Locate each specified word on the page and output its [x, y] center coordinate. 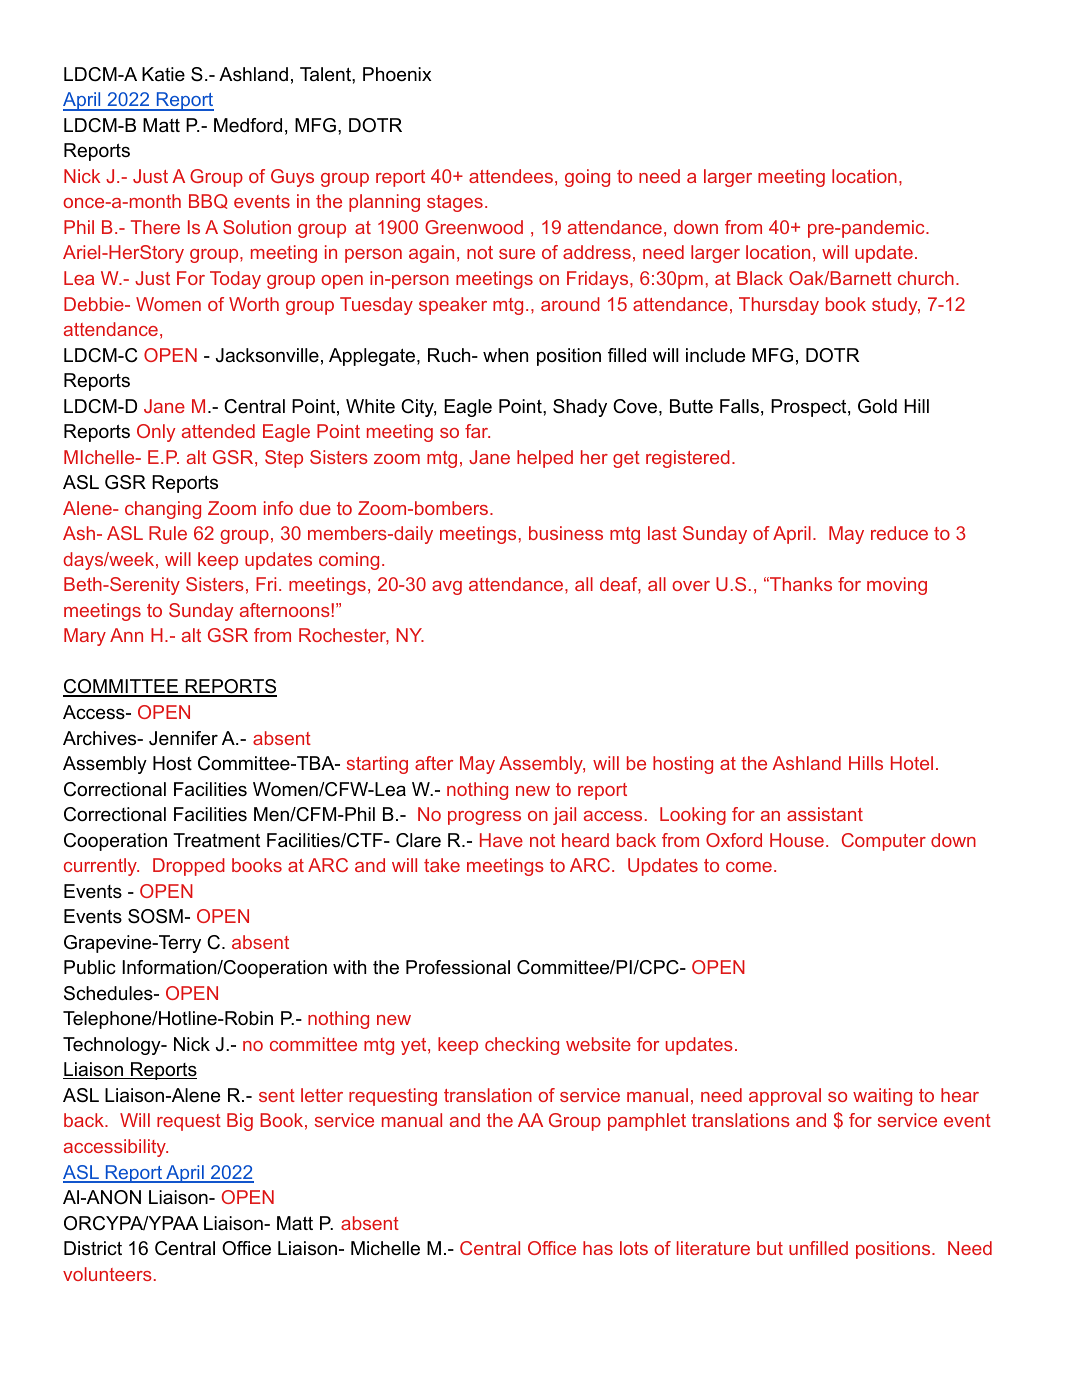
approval [785, 1097]
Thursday [779, 306]
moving [897, 586]
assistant [825, 814]
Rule [168, 533]
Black [760, 278]
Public [90, 967]
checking [522, 1046]
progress [484, 818]
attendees [511, 176]
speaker [453, 306]
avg [447, 588]
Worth [254, 304]
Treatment [216, 840]
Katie [163, 74]
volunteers [107, 1274]
